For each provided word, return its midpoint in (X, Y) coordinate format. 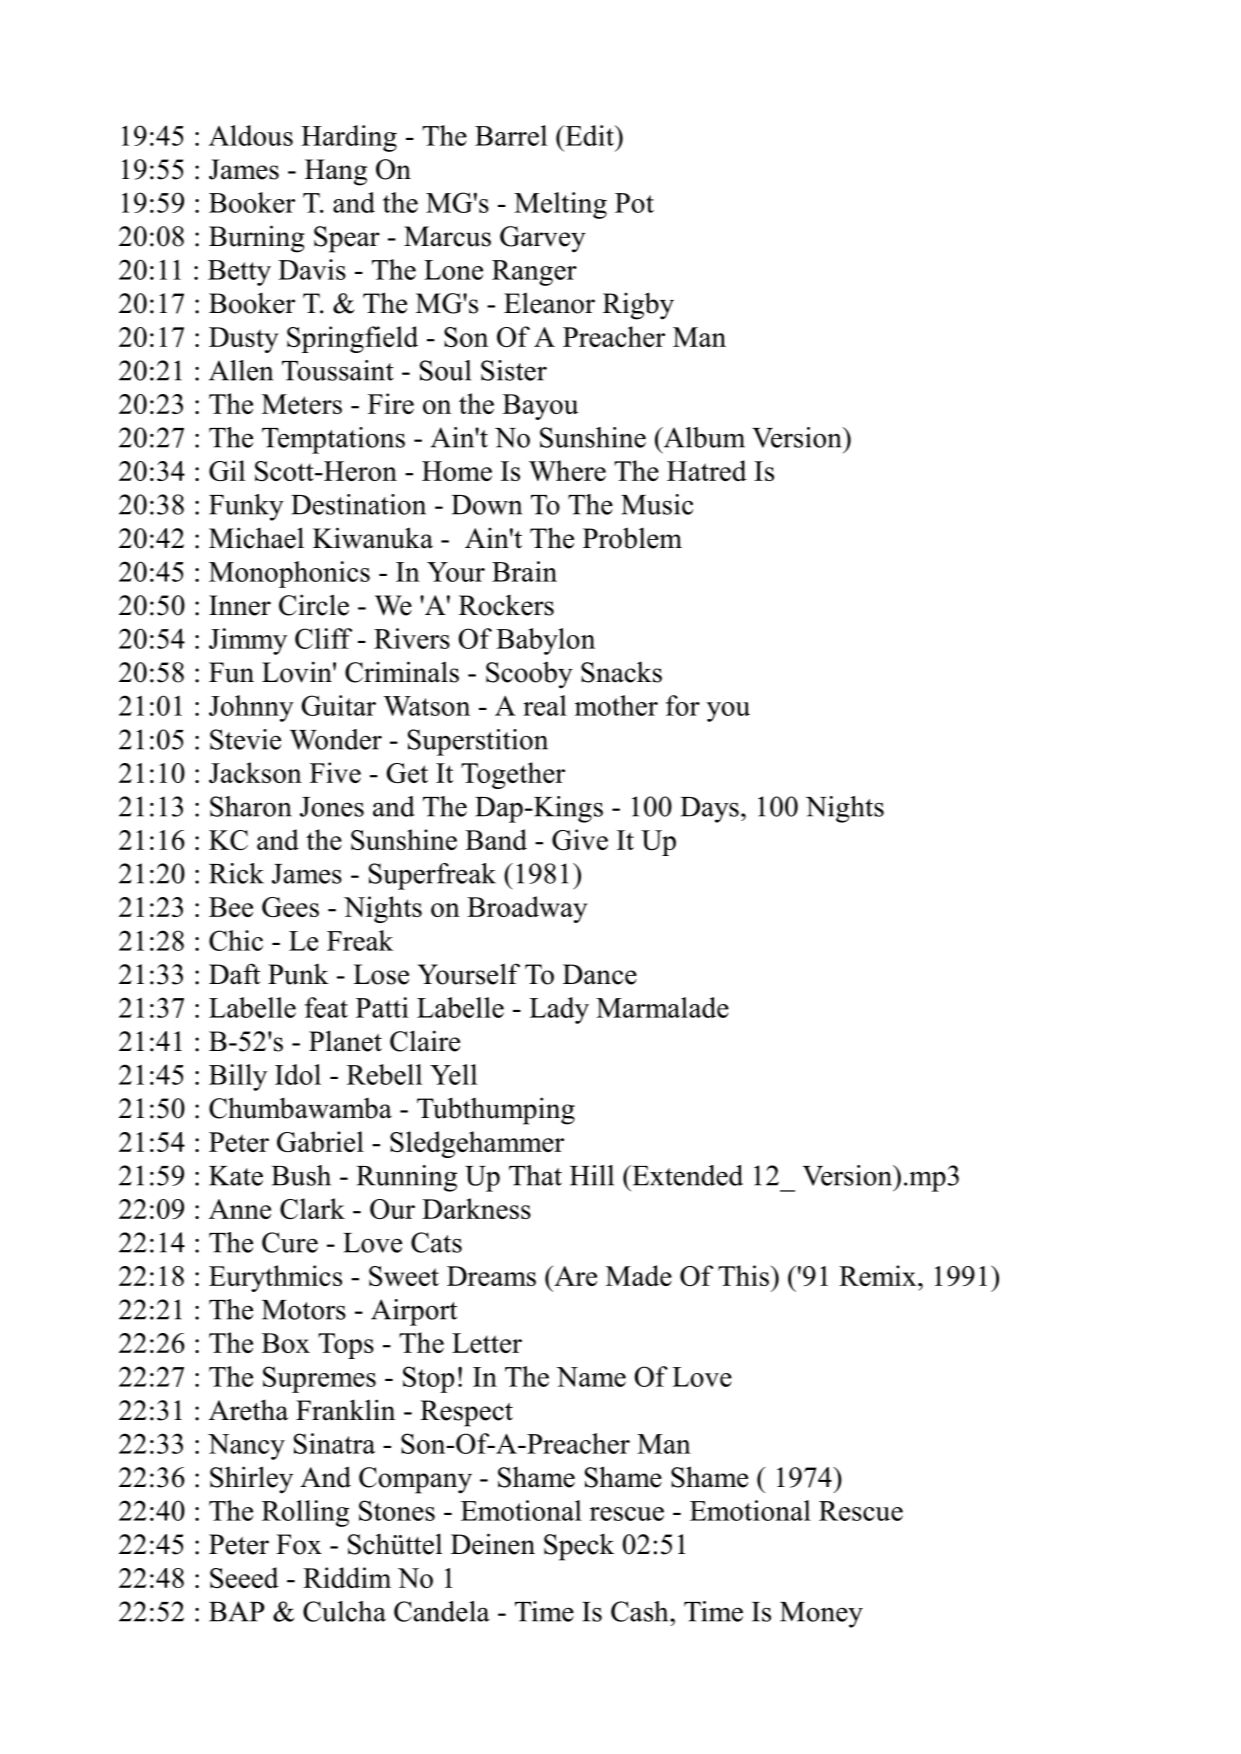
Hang (336, 172)
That (535, 1175)
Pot (634, 203)
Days (709, 810)
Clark (312, 1208)
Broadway (527, 909)
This (743, 1275)
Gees (290, 907)
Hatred (707, 470)
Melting (560, 205)
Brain (524, 571)
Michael (256, 538)
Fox (299, 1544)
